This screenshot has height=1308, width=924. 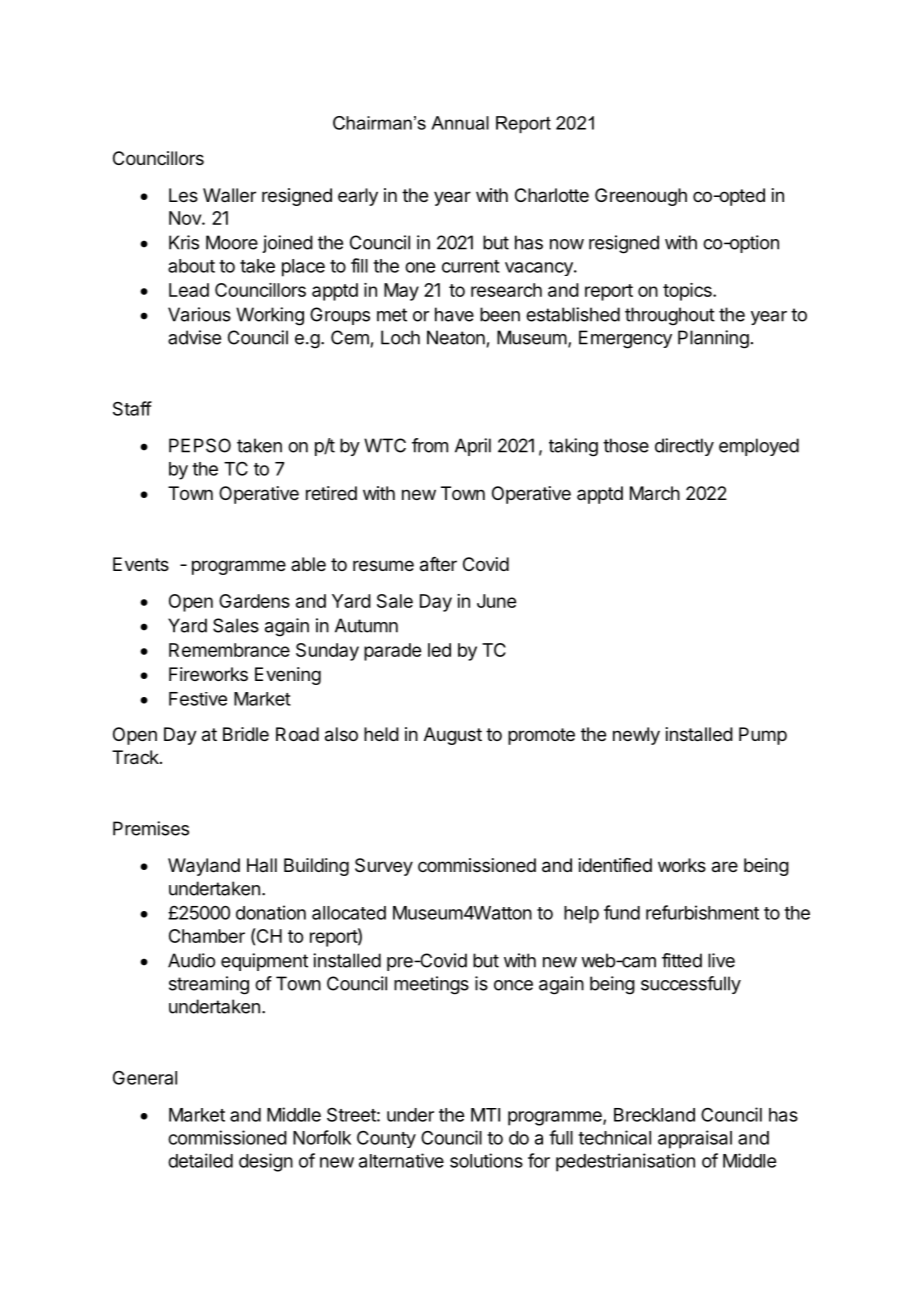 What do you see at coordinates (200, 1160) in the screenshot?
I see `detailed` at bounding box center [200, 1160].
